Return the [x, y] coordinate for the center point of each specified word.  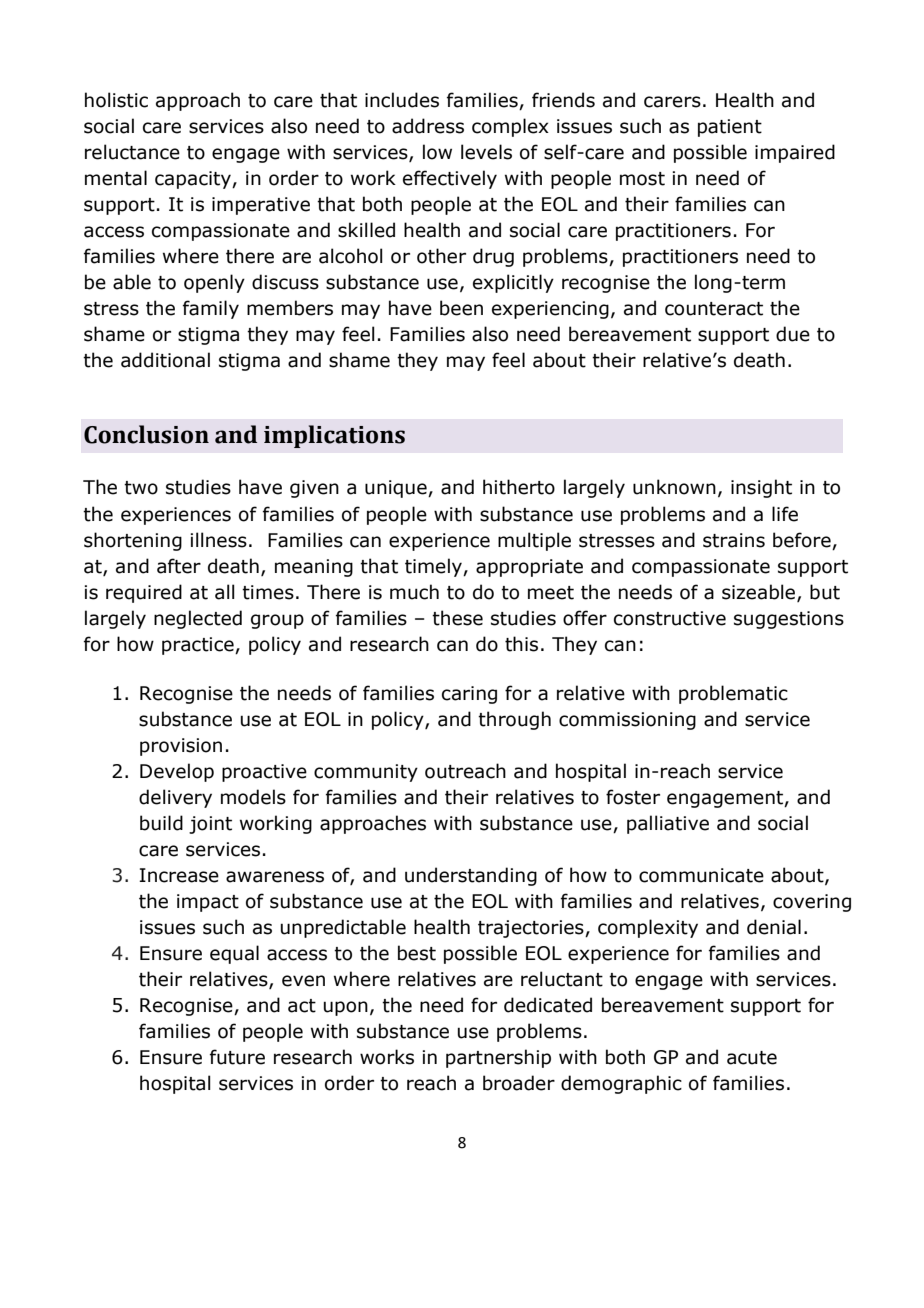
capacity [194, 180]
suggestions [789, 620]
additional [165, 360]
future [237, 1057]
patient [730, 128]
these [457, 618]
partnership [498, 1058]
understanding [471, 876]
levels [486, 152]
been [461, 308]
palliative [668, 824]
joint [210, 825]
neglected [198, 619]
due [793, 334]
